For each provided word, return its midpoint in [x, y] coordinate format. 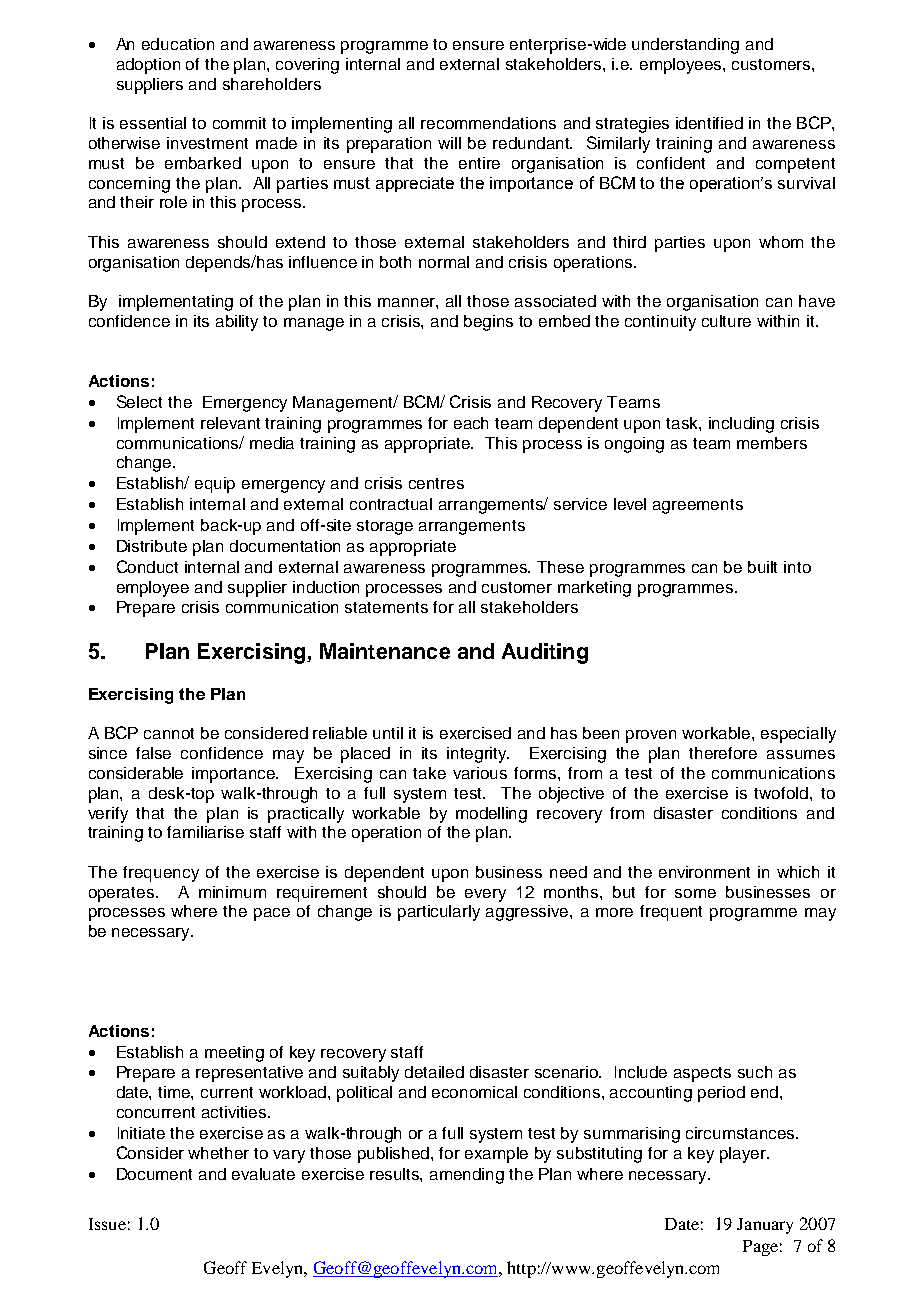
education [178, 44]
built [762, 567]
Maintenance [385, 651]
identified [709, 123]
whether [218, 1153]
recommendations [488, 123]
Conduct [147, 566]
